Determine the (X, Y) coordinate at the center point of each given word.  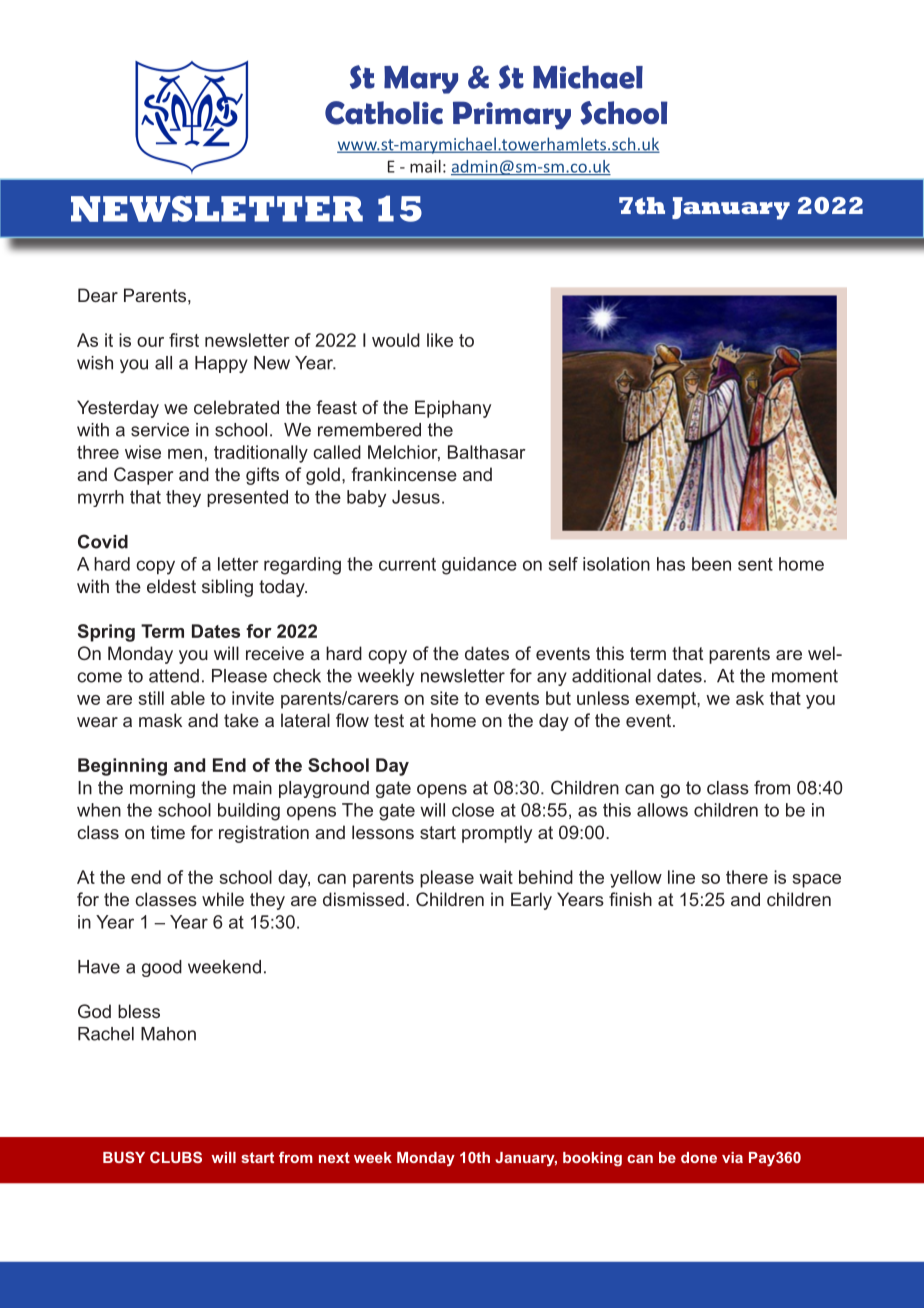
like (440, 340)
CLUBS (176, 1157)
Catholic (384, 113)
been (711, 564)
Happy (221, 364)
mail (425, 166)
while (223, 899)
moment (805, 676)
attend (174, 676)
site (445, 698)
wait (496, 877)
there (747, 877)
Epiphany (453, 409)
